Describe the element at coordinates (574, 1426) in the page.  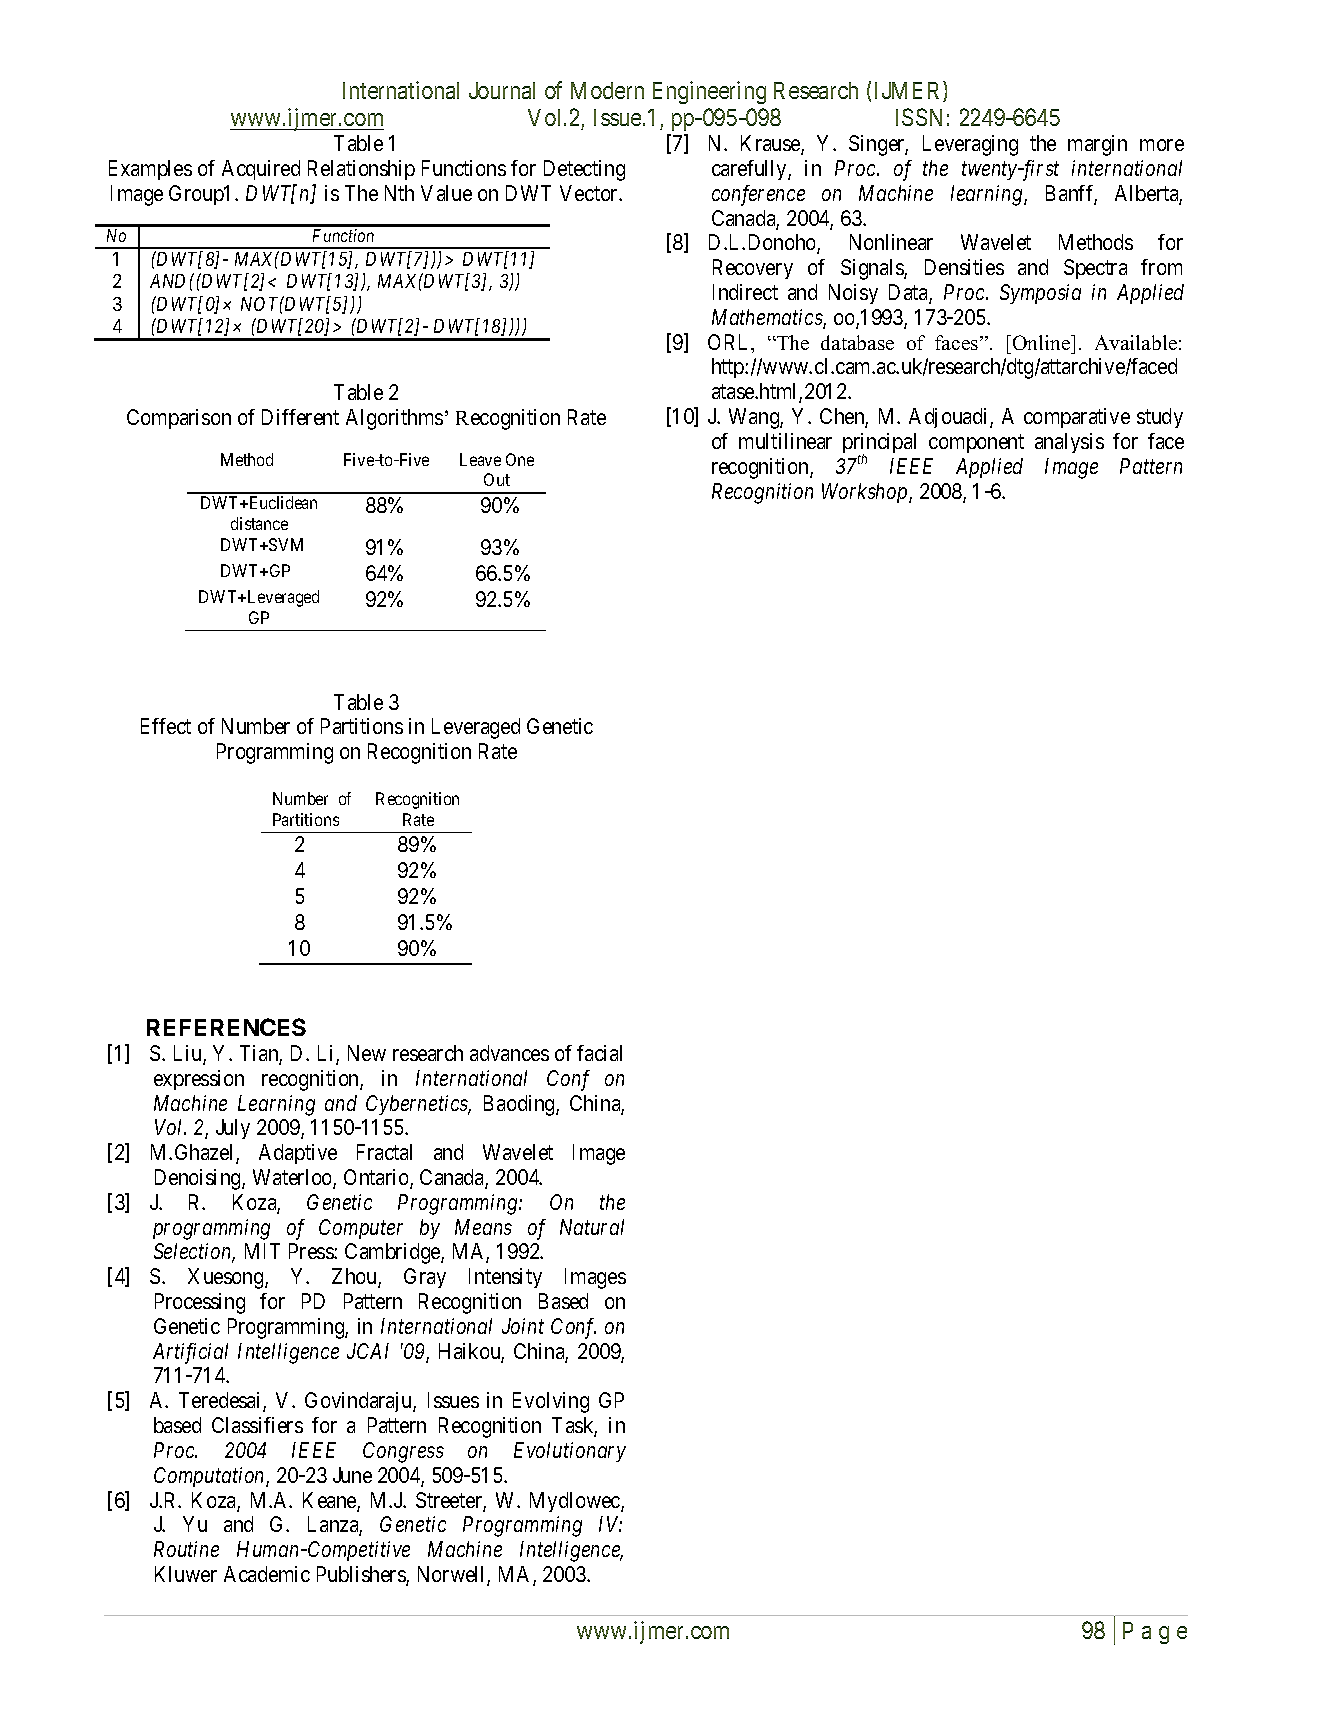
I see `Task` at that location.
